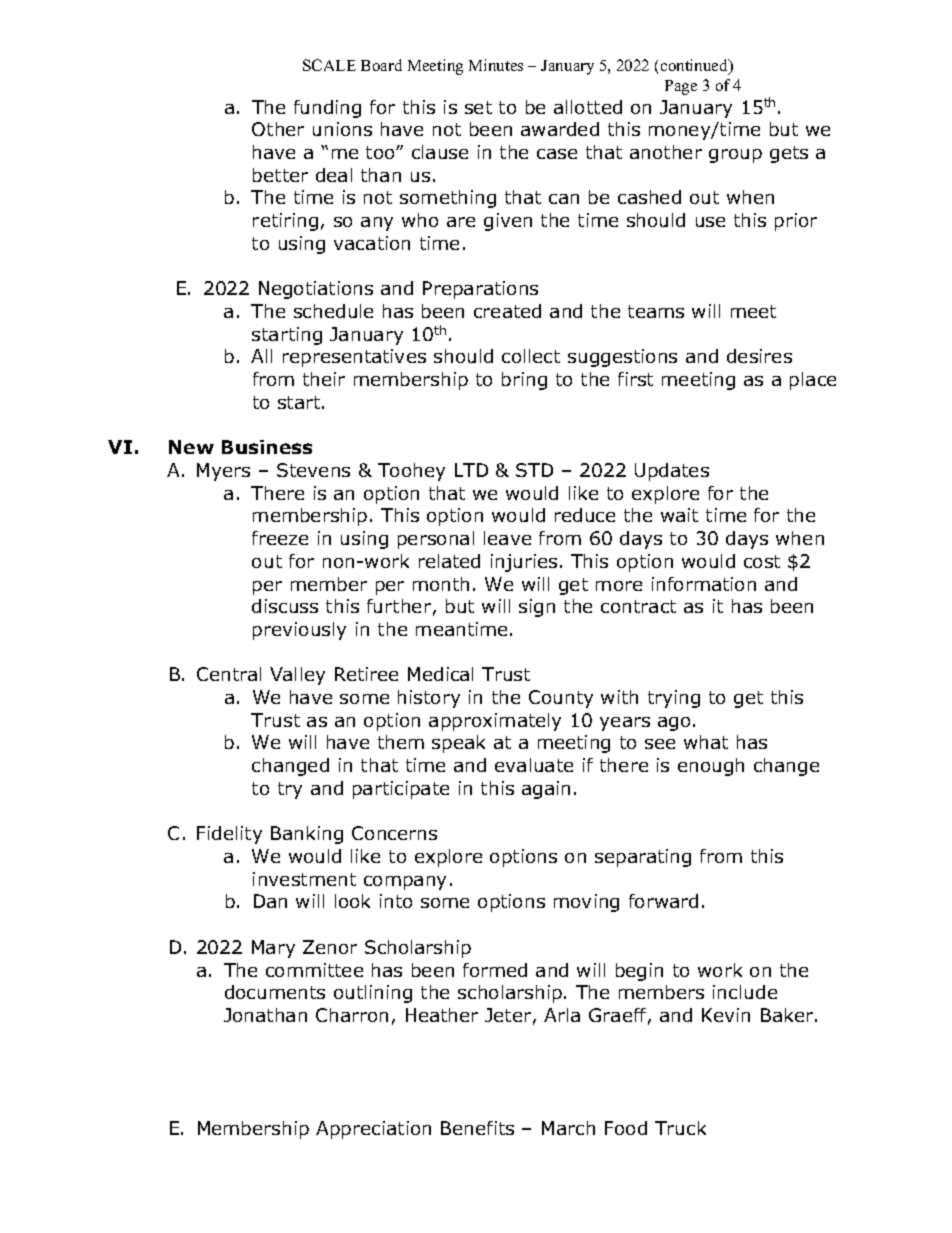 This page has width=952, height=1233. I want to click on continued, so click(696, 67).
